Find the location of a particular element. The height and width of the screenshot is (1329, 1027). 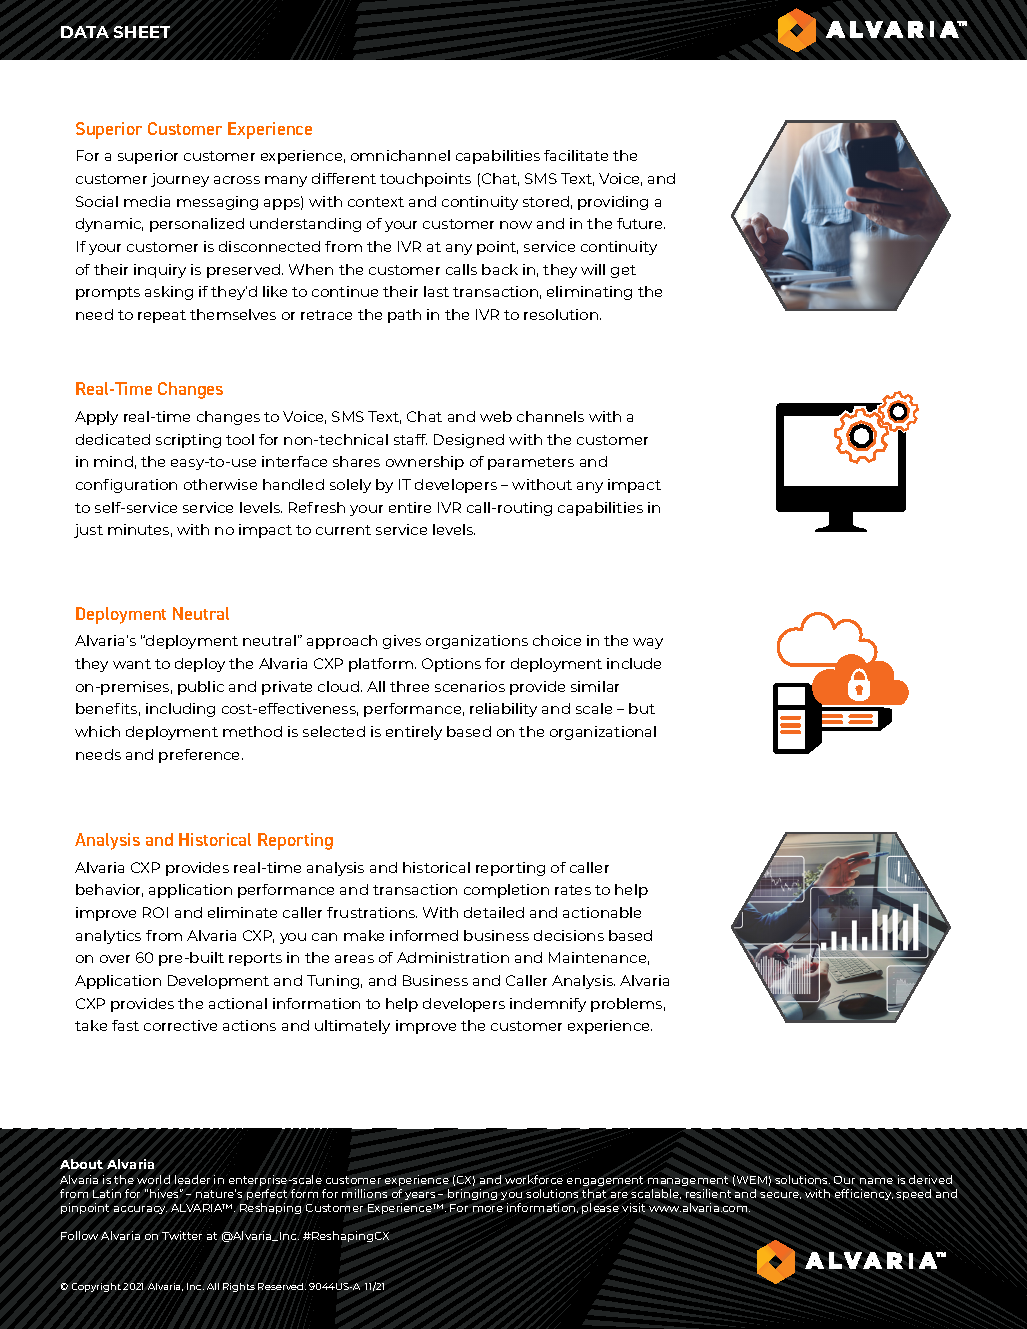

public is located at coordinates (201, 688).
